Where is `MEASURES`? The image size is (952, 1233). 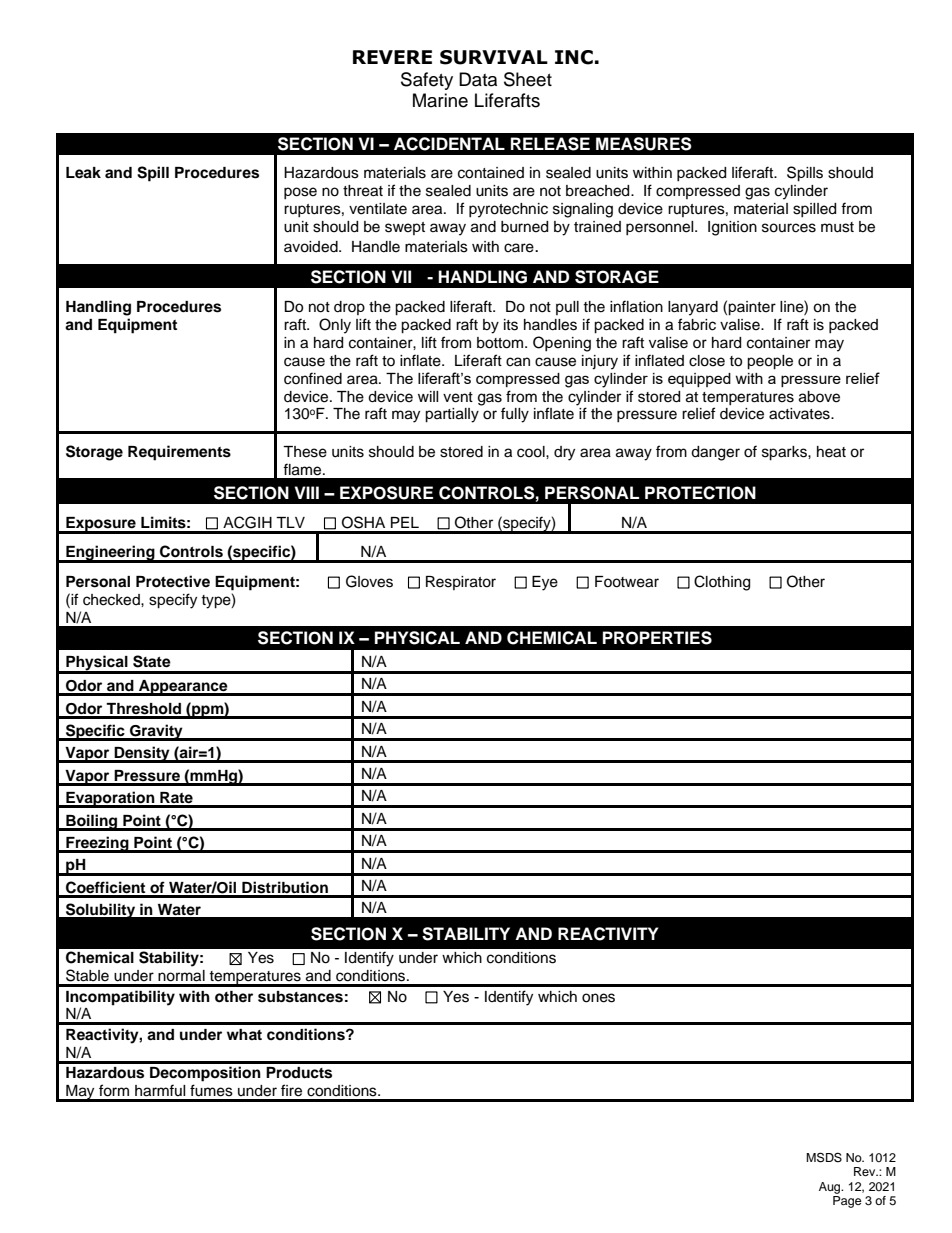 MEASURES is located at coordinates (644, 144).
